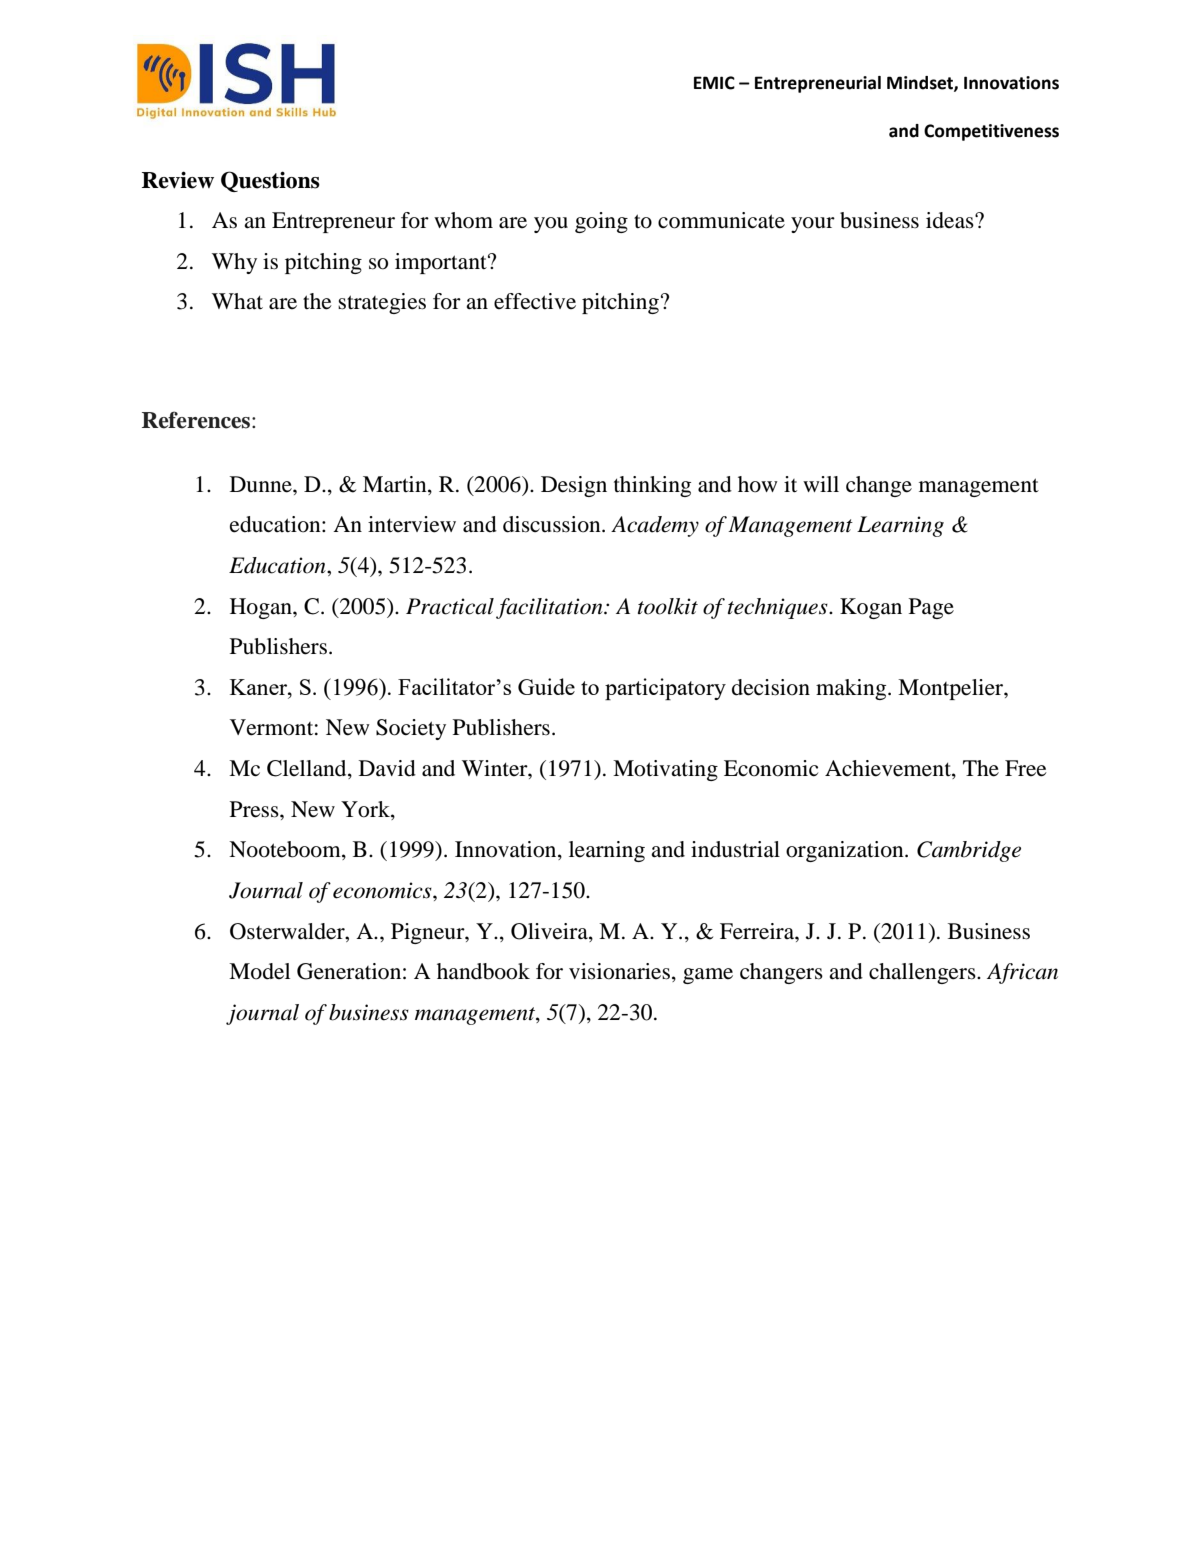 The image size is (1201, 1554). I want to click on Hogan, so click(262, 608).
